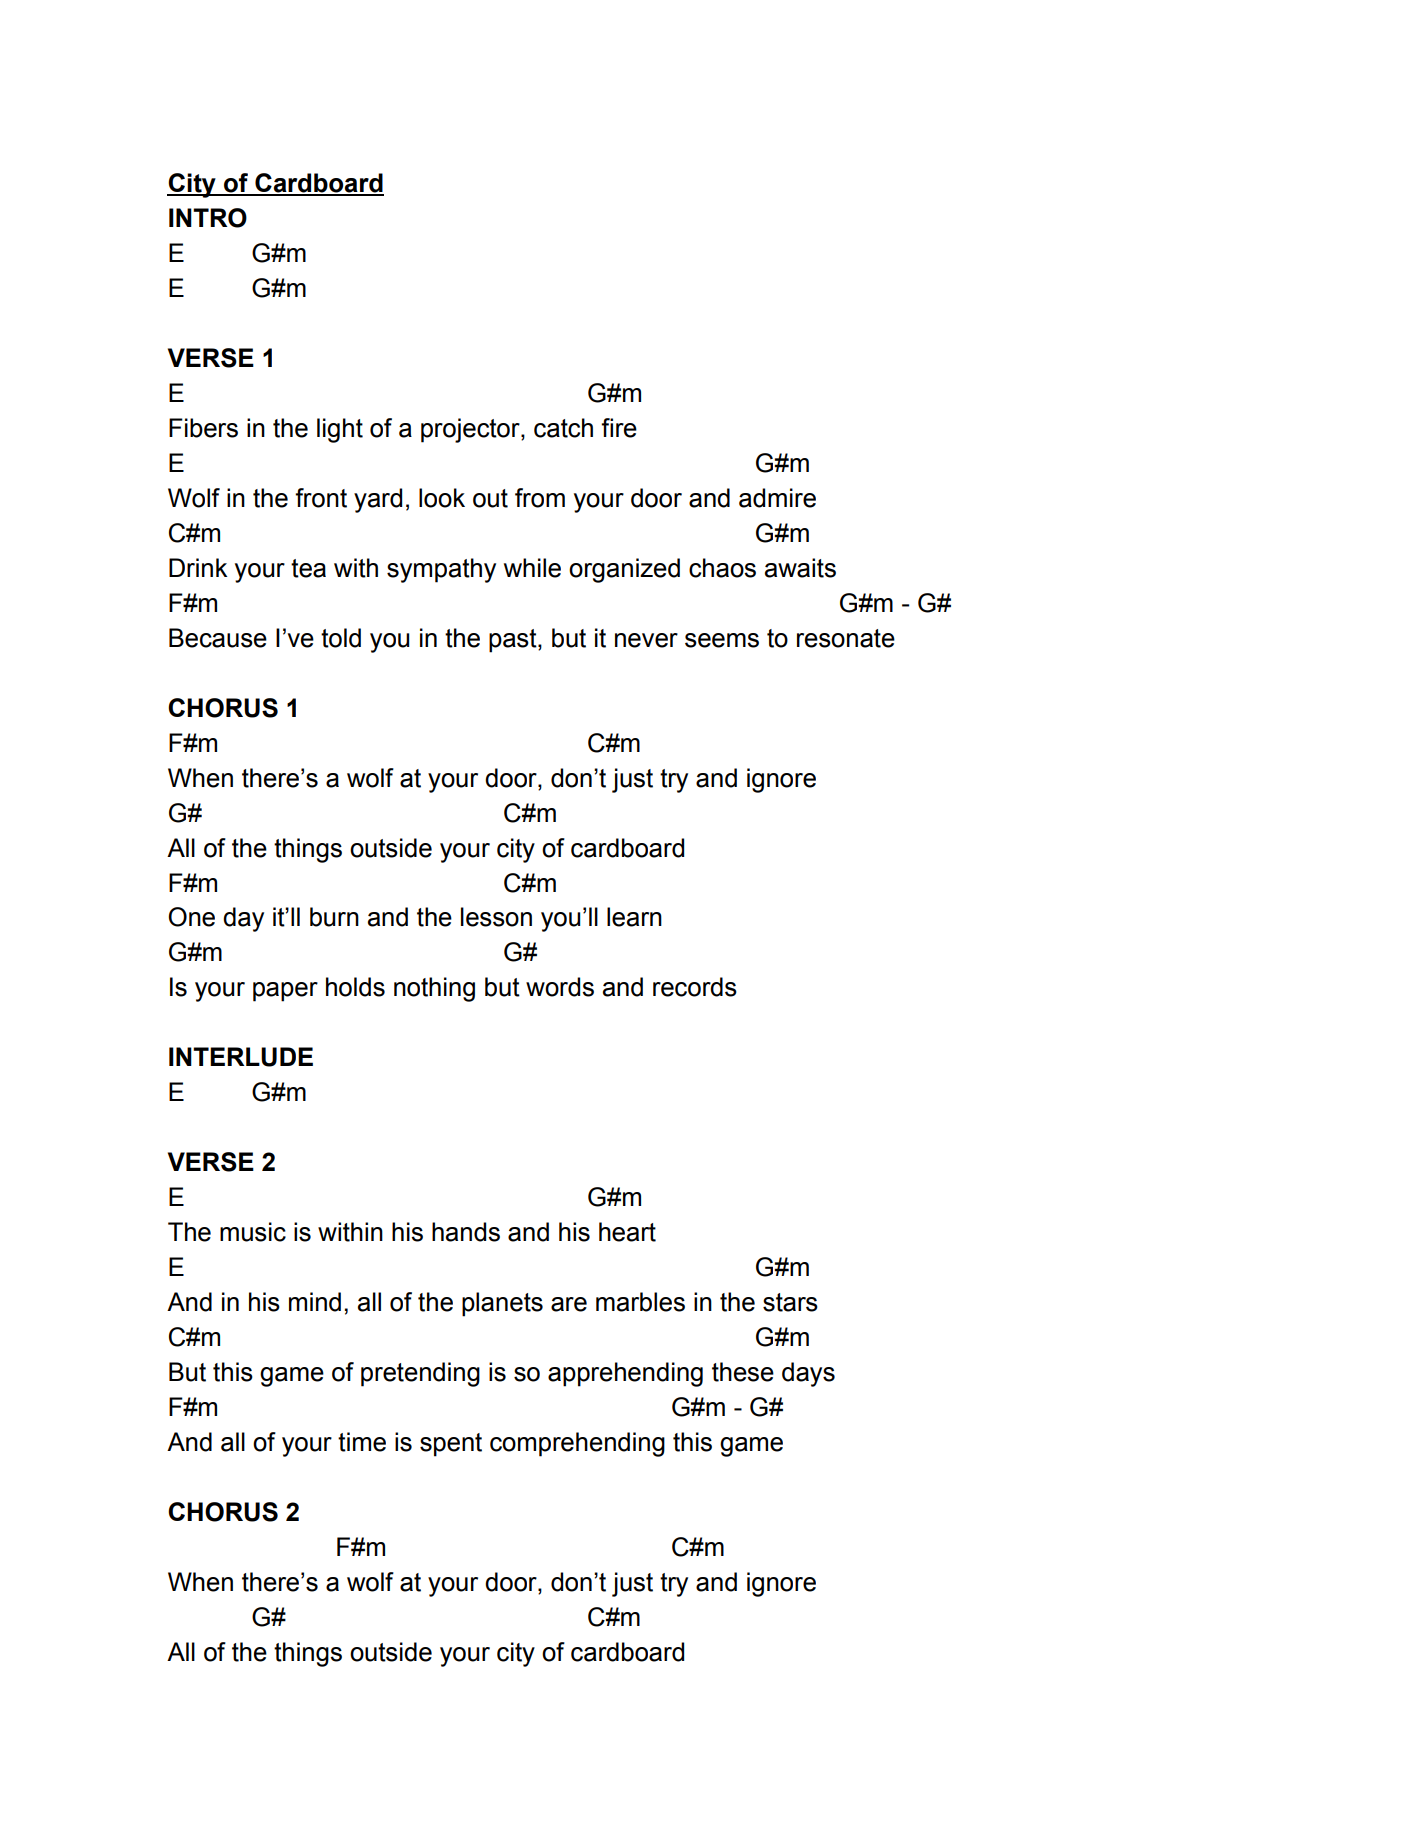  Describe the element at coordinates (695, 987) in the page. I see `records` at that location.
